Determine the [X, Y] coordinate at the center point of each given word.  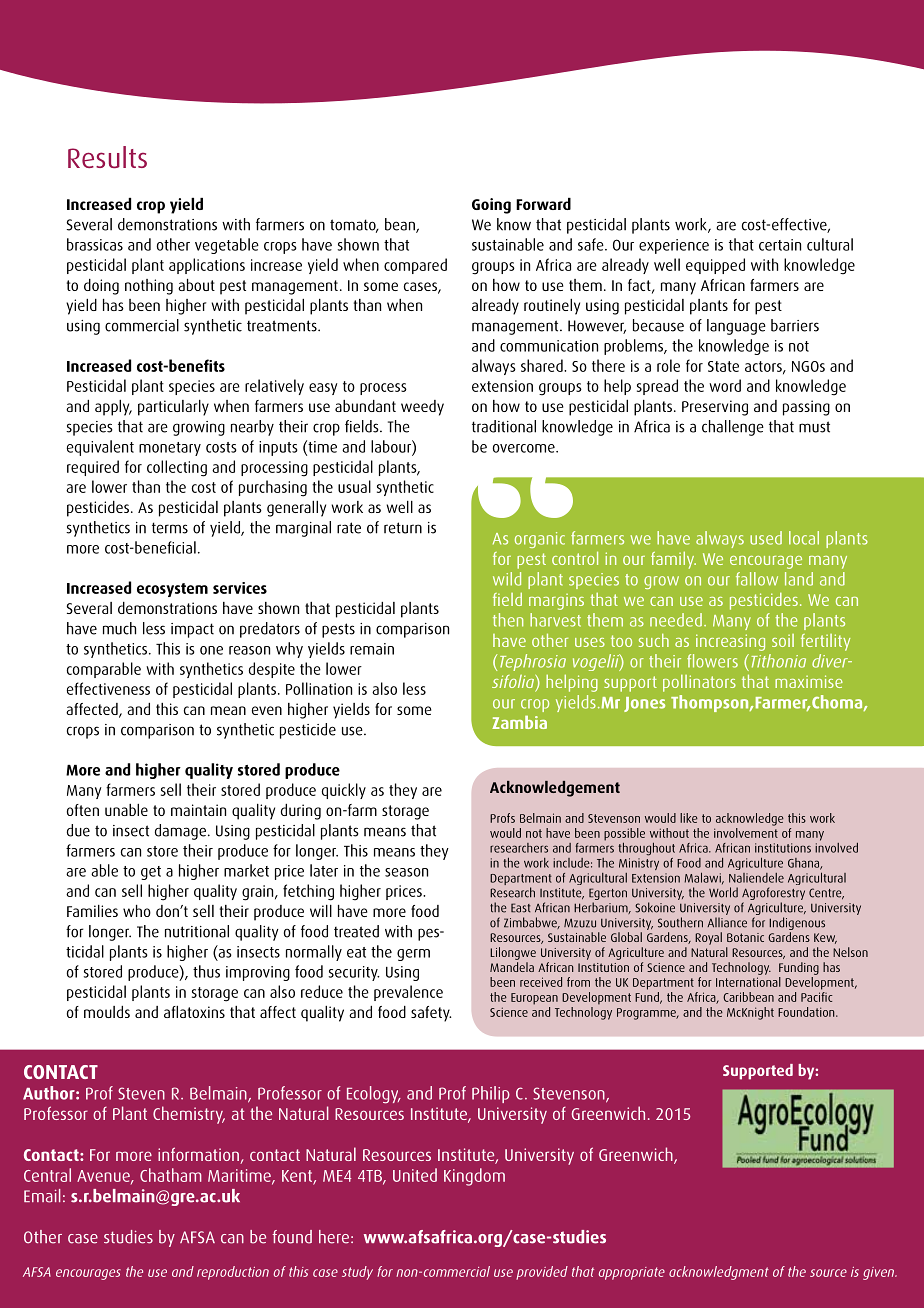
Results [107, 157]
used [766, 538]
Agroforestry [773, 895]
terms [170, 528]
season [406, 872]
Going [491, 206]
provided [542, 1273]
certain [780, 245]
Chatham [171, 1175]
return [403, 528]
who [137, 911]
